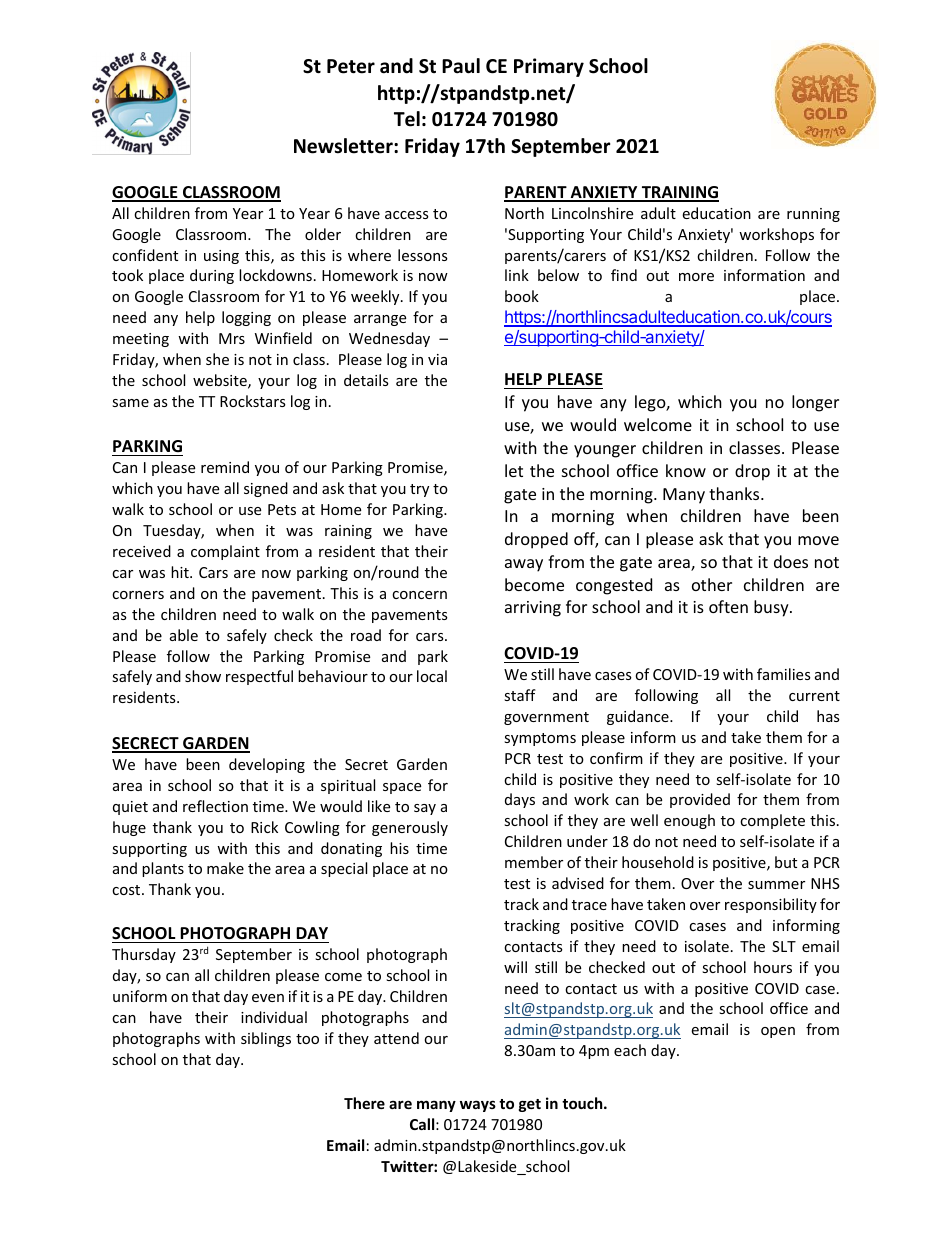 The image size is (952, 1233). I want to click on Paul, so click(461, 66).
